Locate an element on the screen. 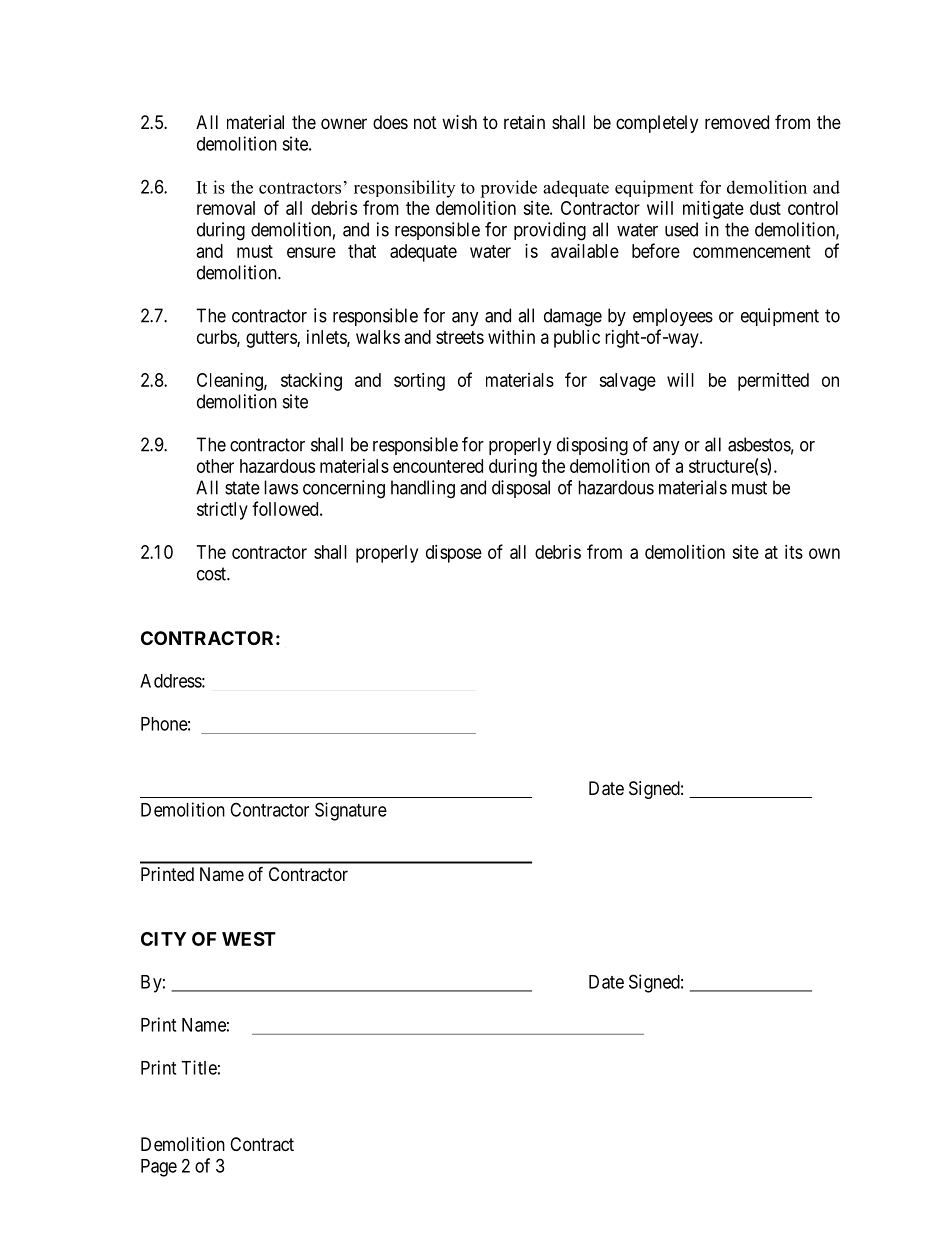  Page is located at coordinates (159, 1168).
